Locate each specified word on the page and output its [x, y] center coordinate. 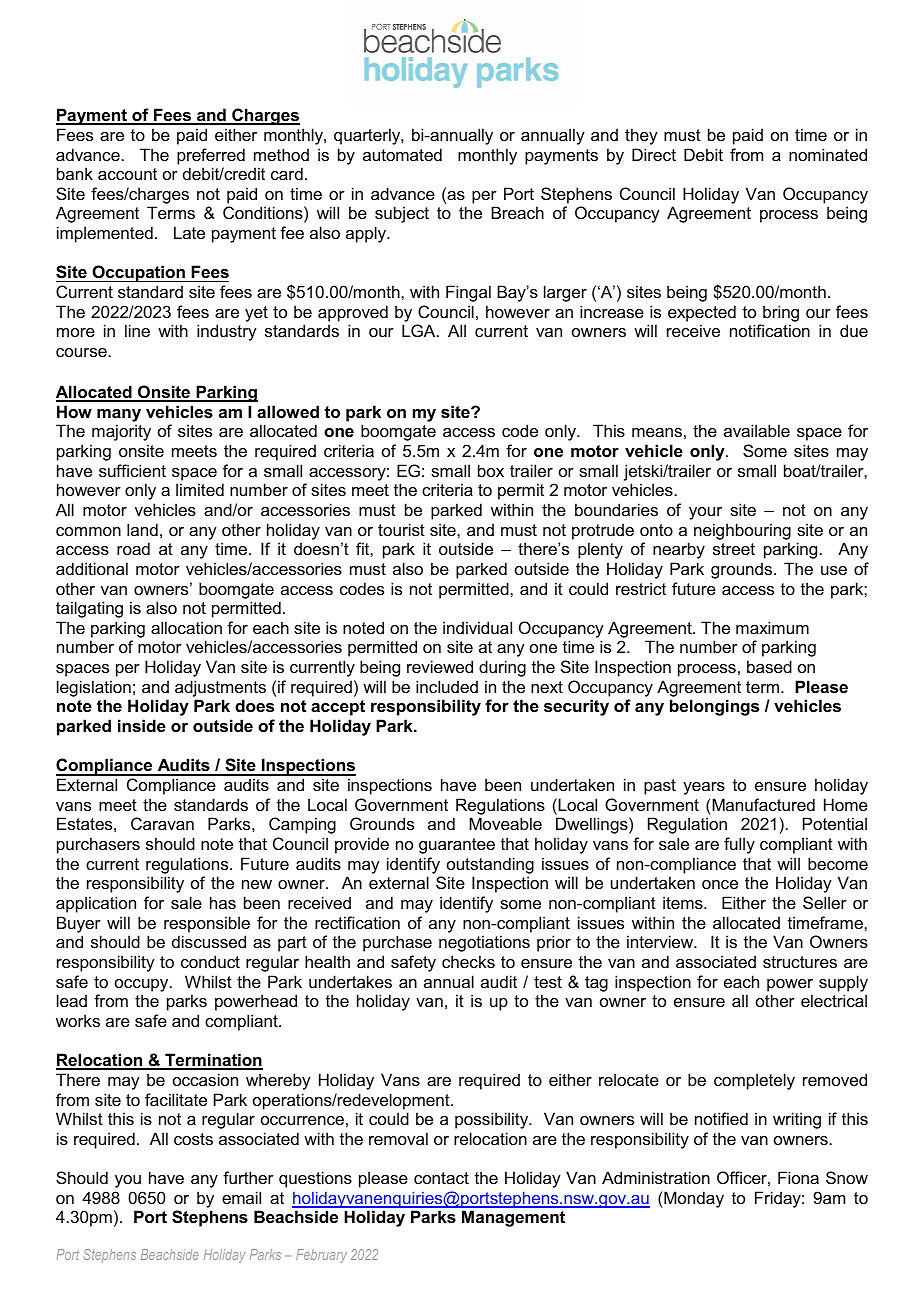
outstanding [490, 865]
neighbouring [742, 531]
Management [513, 1218]
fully [739, 845]
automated [402, 154]
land [142, 529]
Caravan [162, 823]
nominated [828, 154]
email [241, 1197]
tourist [401, 529]
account [127, 174]
